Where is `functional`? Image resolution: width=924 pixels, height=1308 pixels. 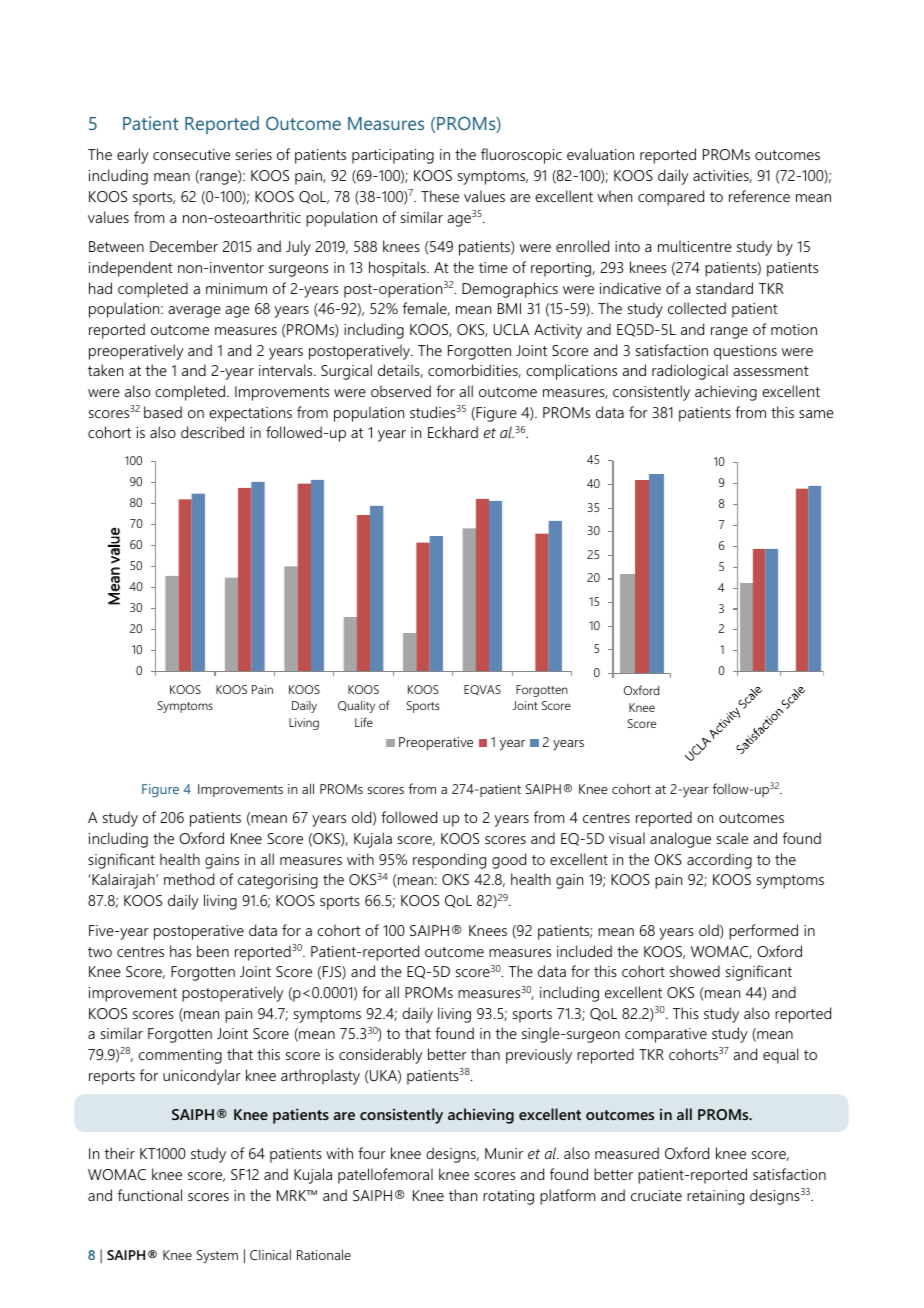 functional is located at coordinates (150, 1195).
